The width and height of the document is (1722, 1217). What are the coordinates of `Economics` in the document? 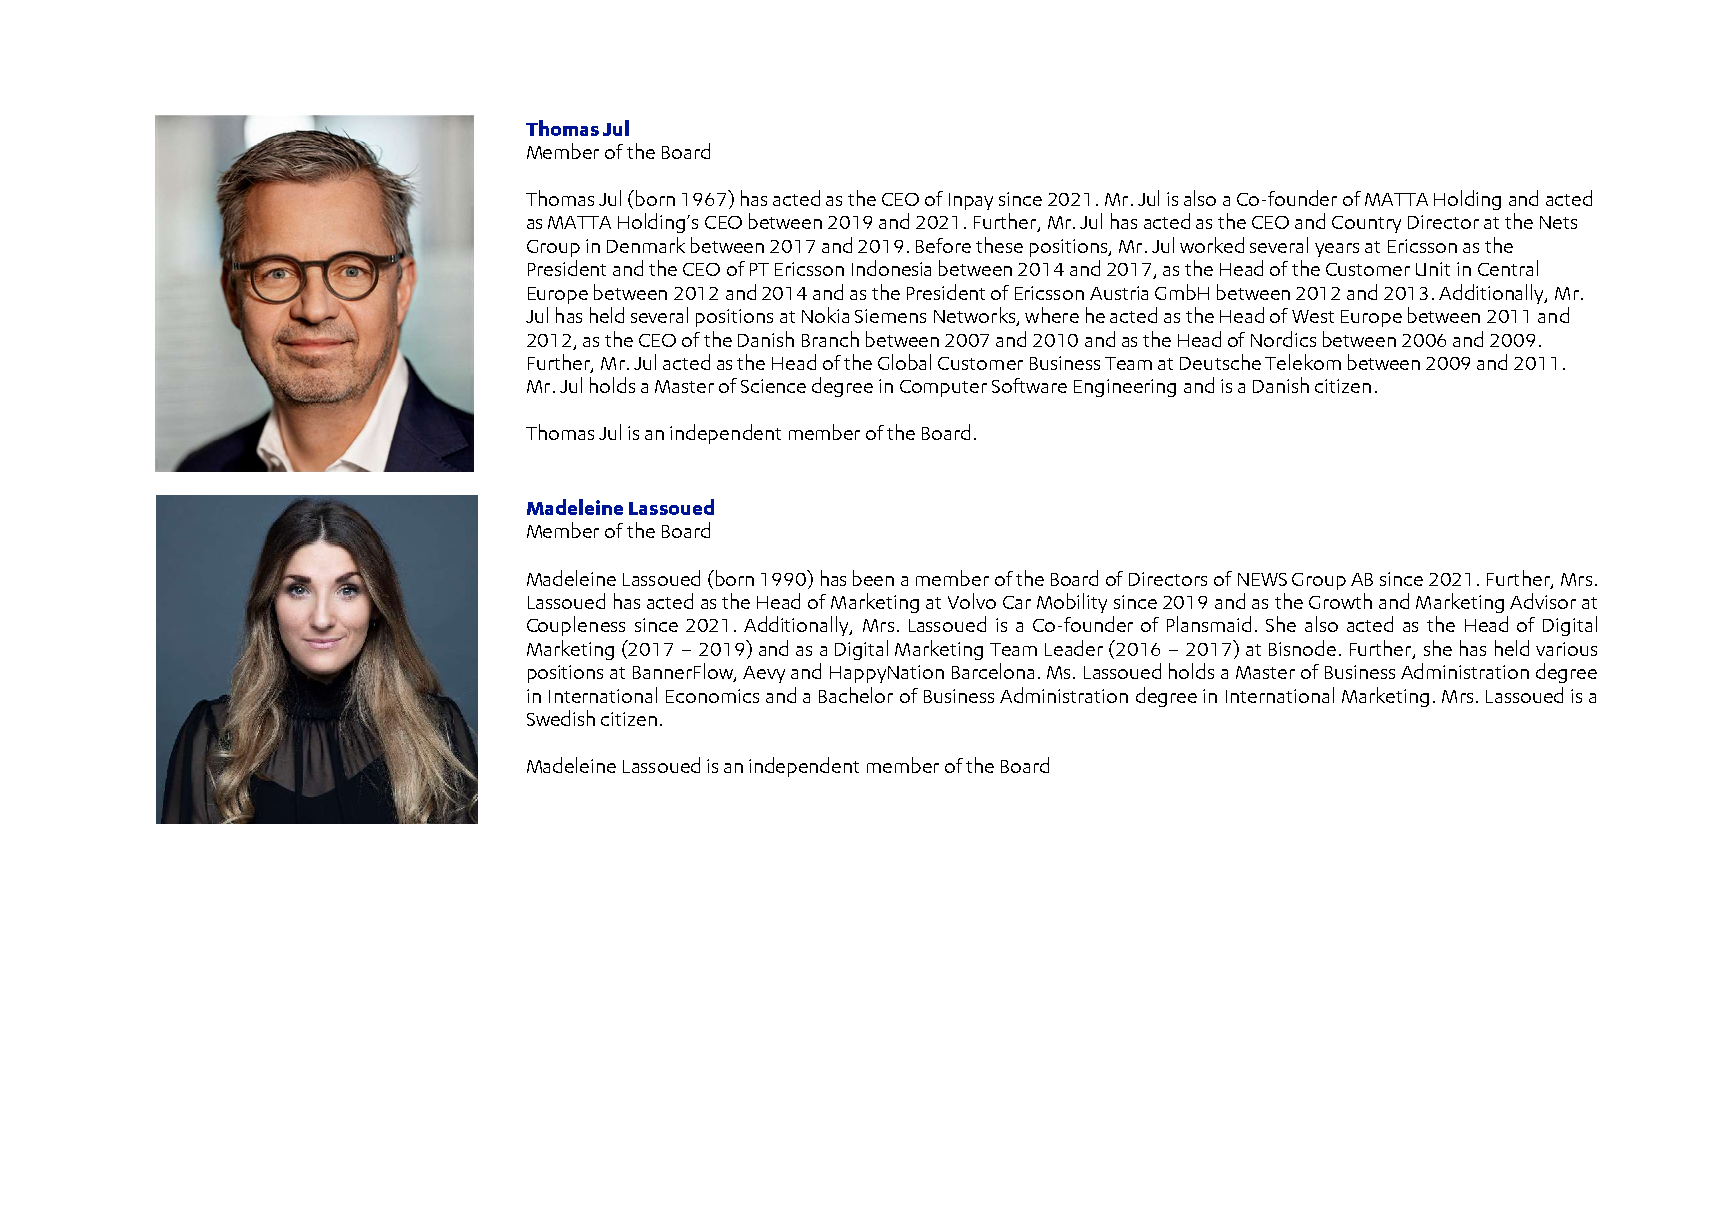 It's located at (712, 696).
